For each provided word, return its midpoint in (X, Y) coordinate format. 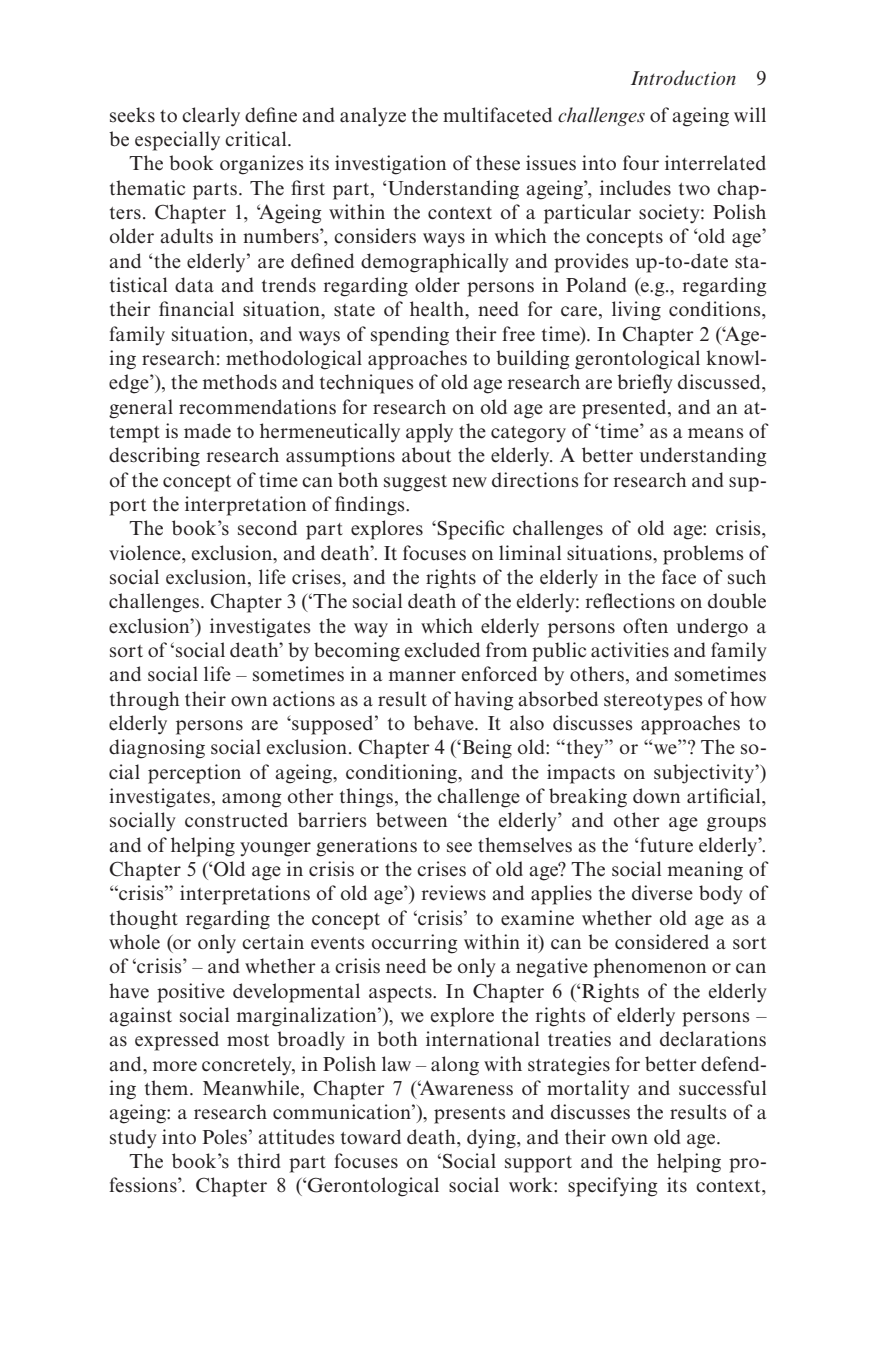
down (656, 796)
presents (470, 1115)
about (426, 455)
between (411, 820)
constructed (236, 820)
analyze (373, 117)
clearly (211, 117)
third (259, 1161)
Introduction (683, 78)
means (716, 433)
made (207, 431)
